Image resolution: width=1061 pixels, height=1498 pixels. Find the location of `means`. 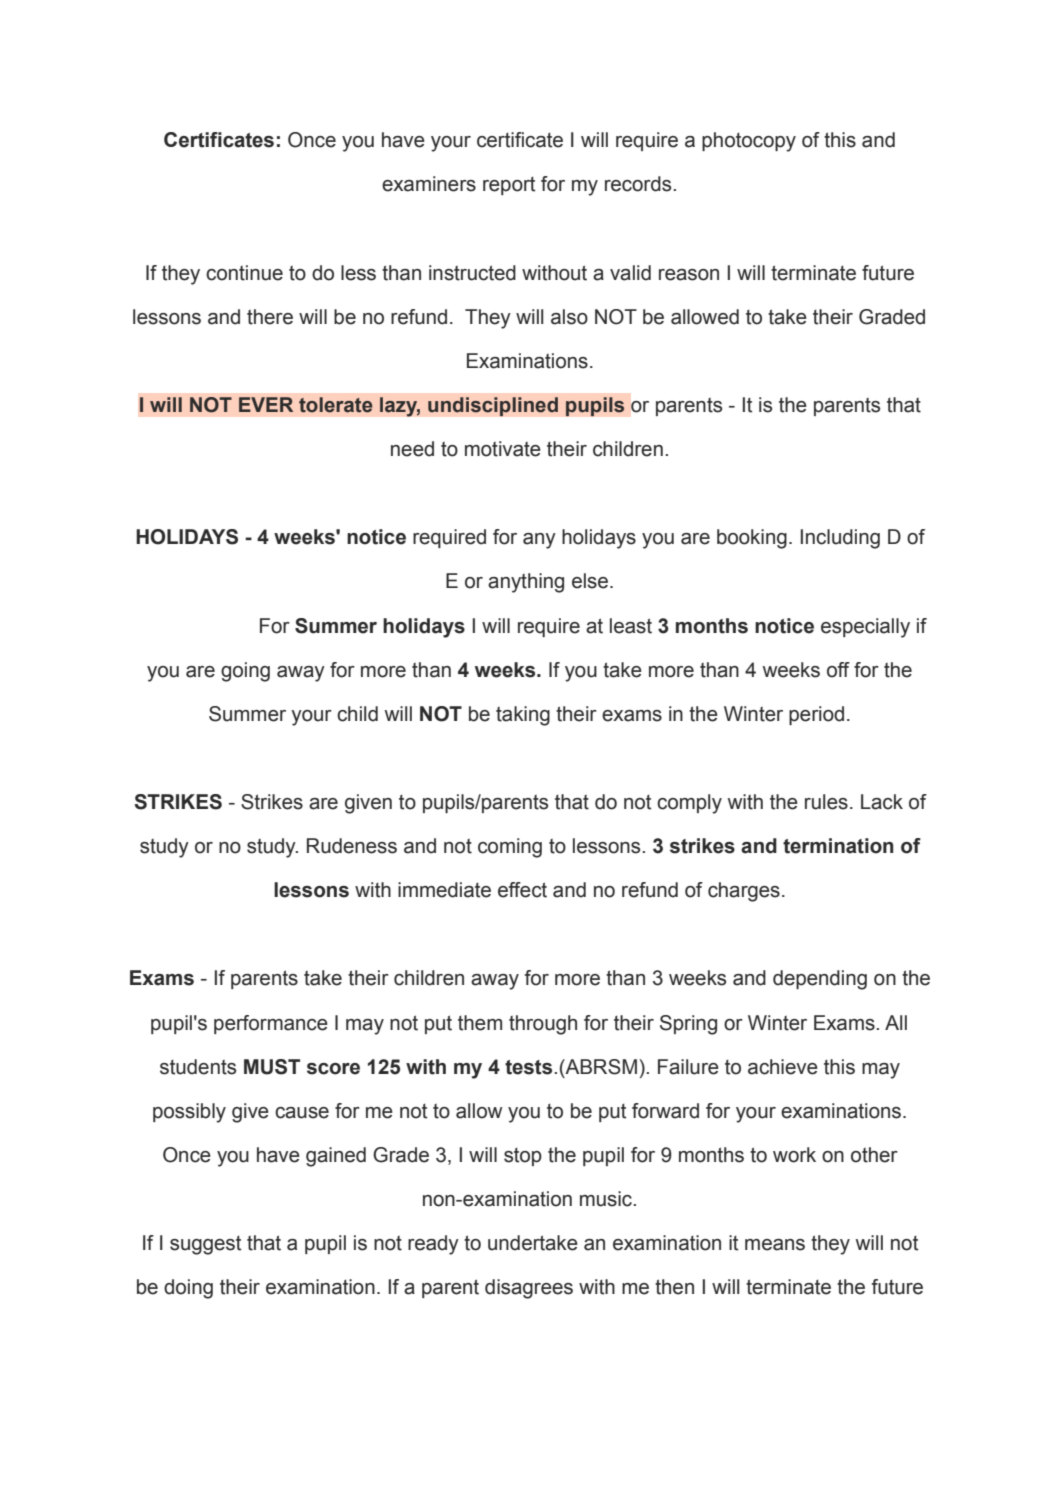

means is located at coordinates (775, 1245).
